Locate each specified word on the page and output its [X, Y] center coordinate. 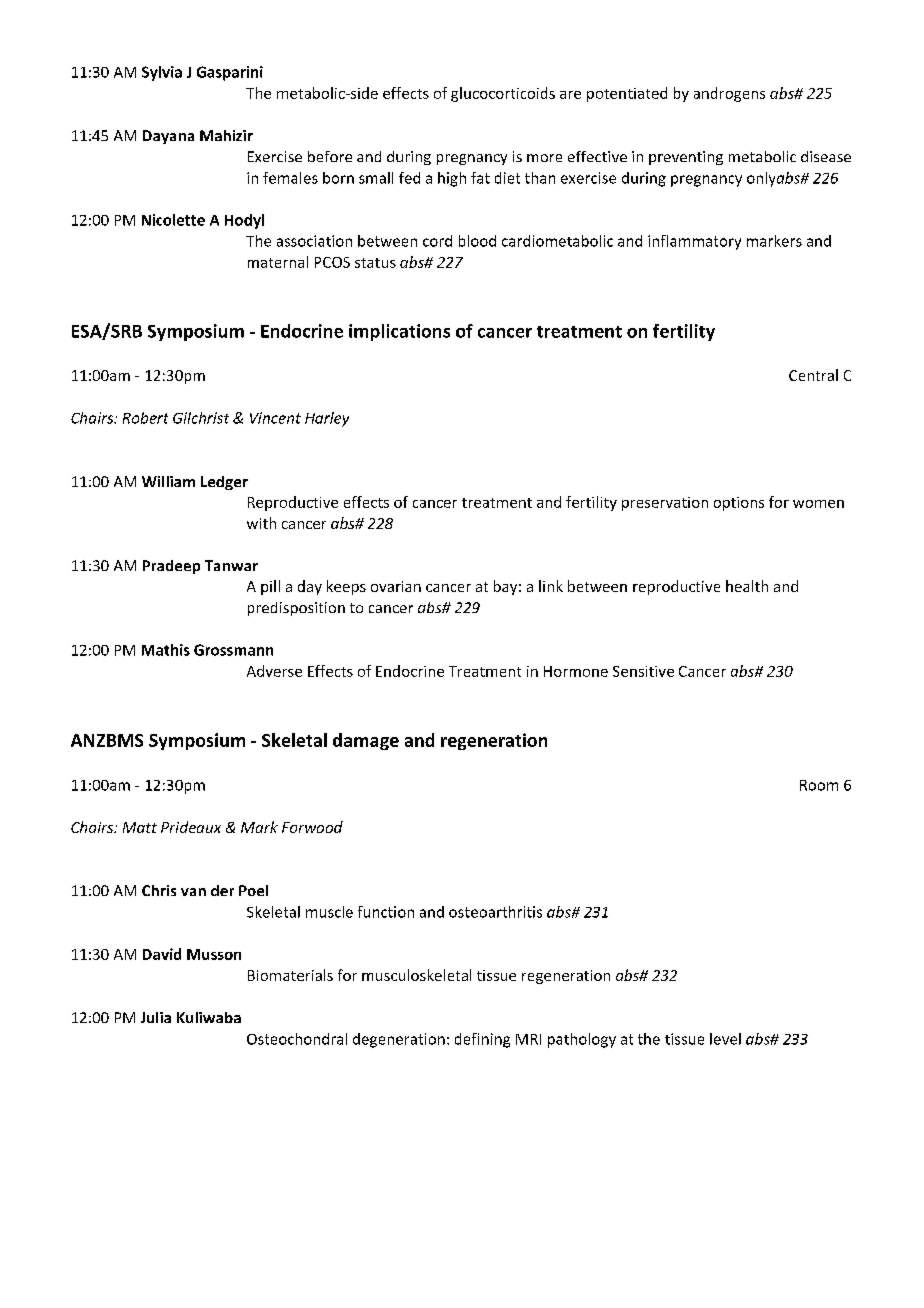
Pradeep [171, 567]
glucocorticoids [503, 94]
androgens [729, 94]
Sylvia [162, 73]
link [551, 586]
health [747, 586]
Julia [156, 1017]
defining [482, 1040]
